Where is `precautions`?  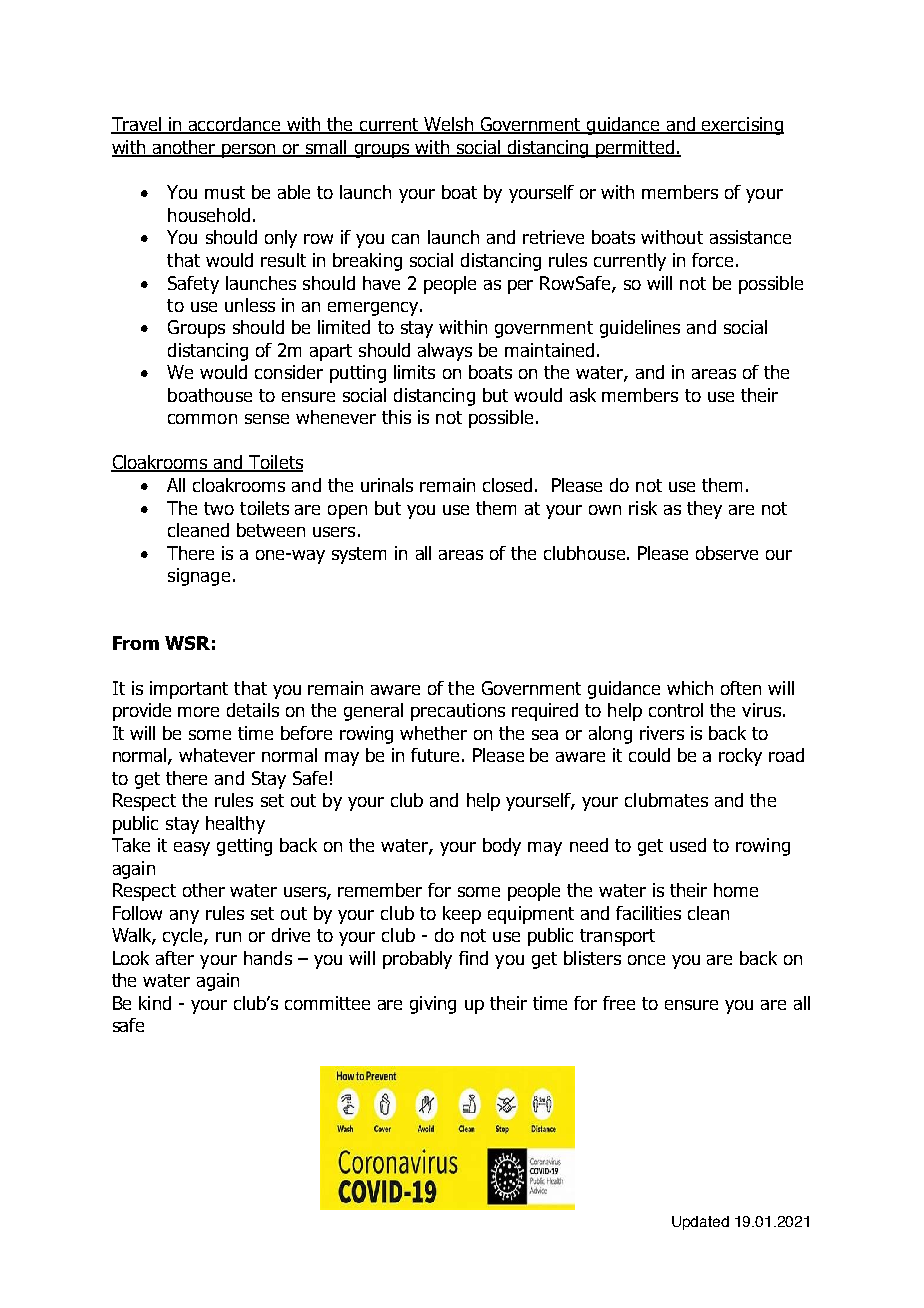 precautions is located at coordinates (458, 712).
